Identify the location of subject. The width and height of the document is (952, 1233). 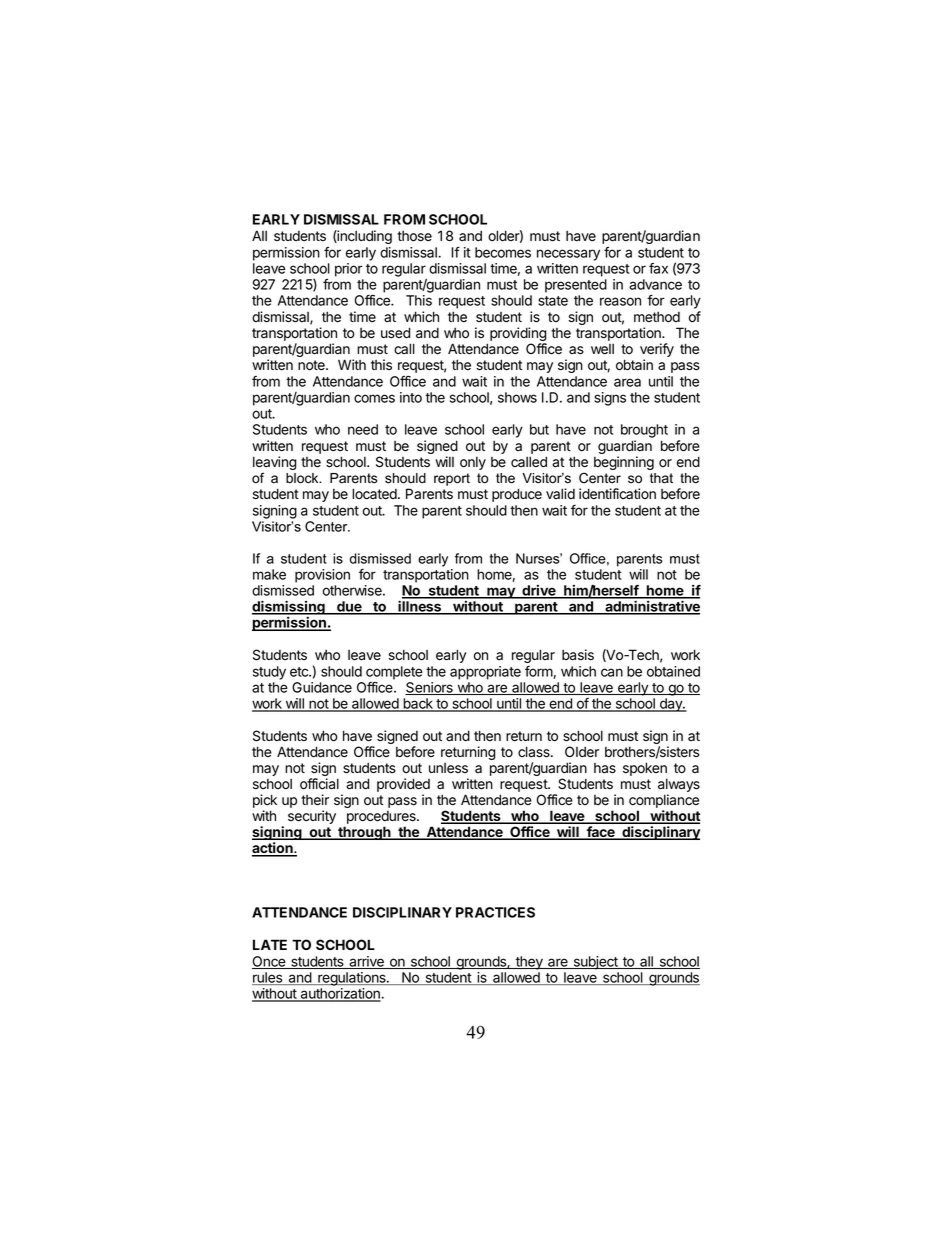
(595, 963).
